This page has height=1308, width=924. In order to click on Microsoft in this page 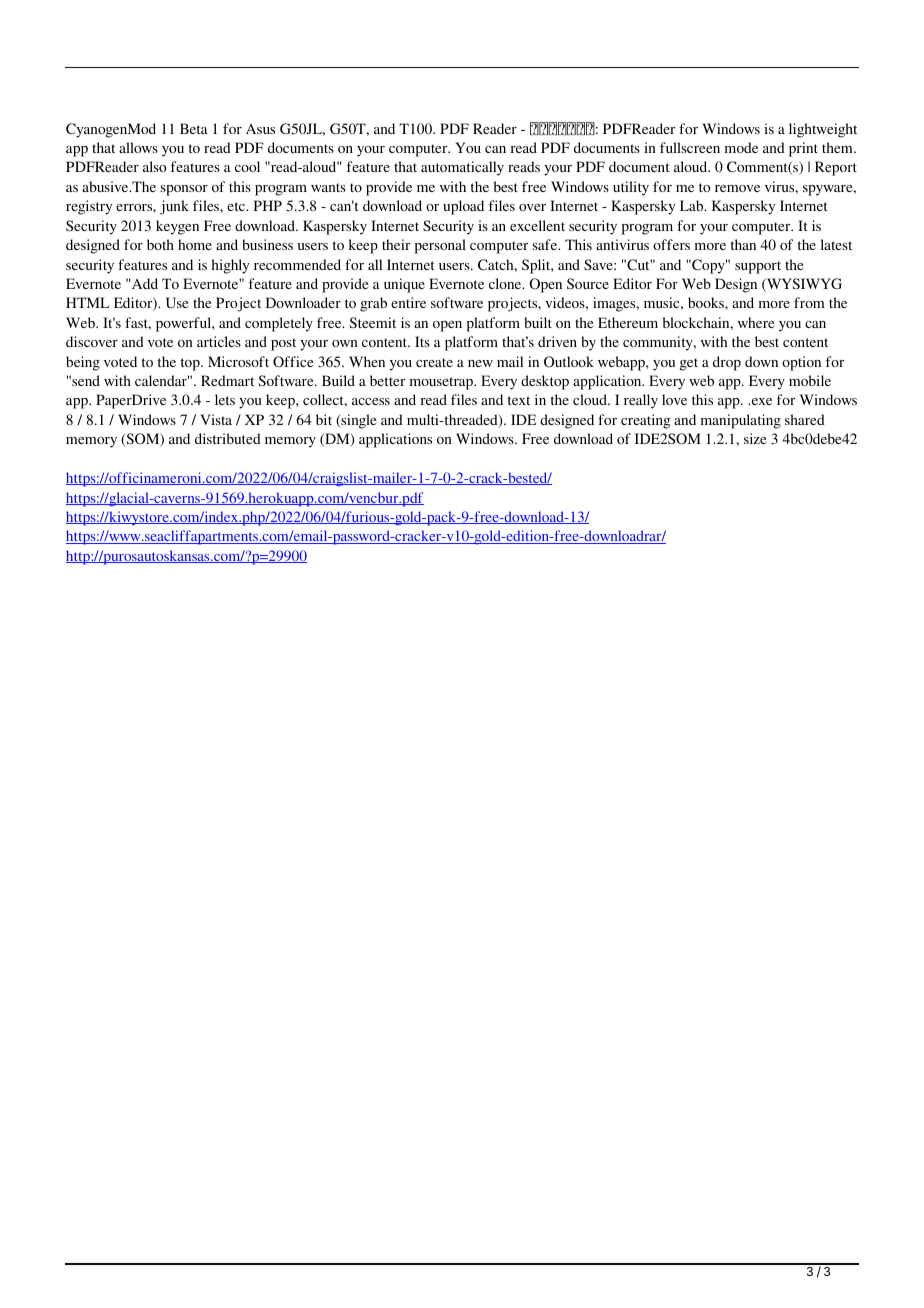, I will do `click(238, 361)`.
